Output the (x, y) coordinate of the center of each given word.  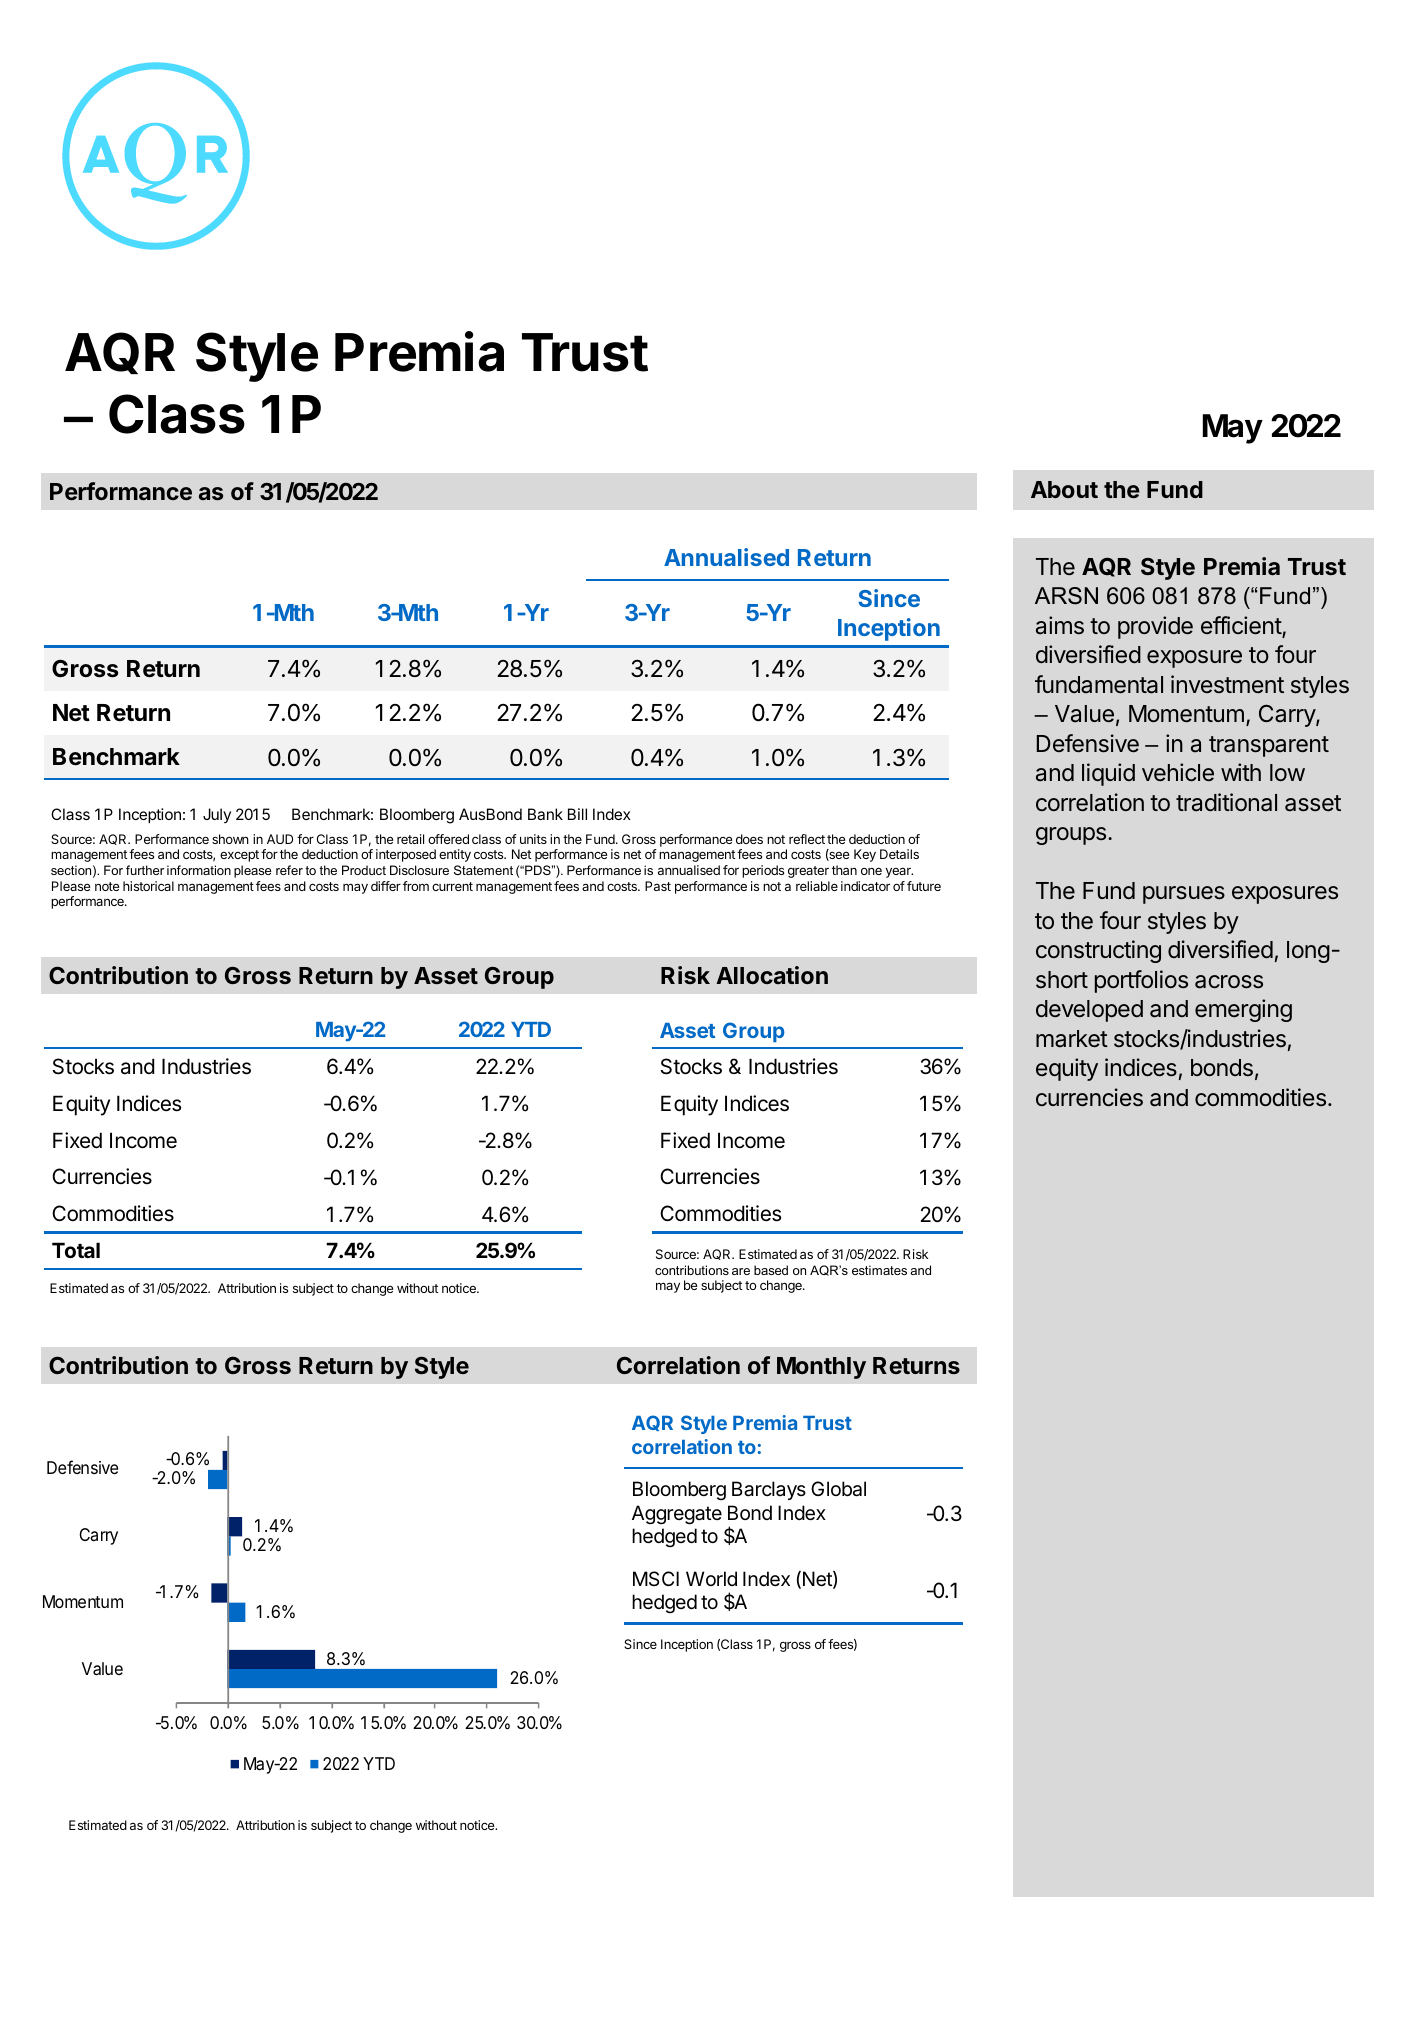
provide (1155, 627)
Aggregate (677, 1515)
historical (148, 886)
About (1064, 489)
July (217, 815)
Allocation (772, 975)
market (1072, 1039)
